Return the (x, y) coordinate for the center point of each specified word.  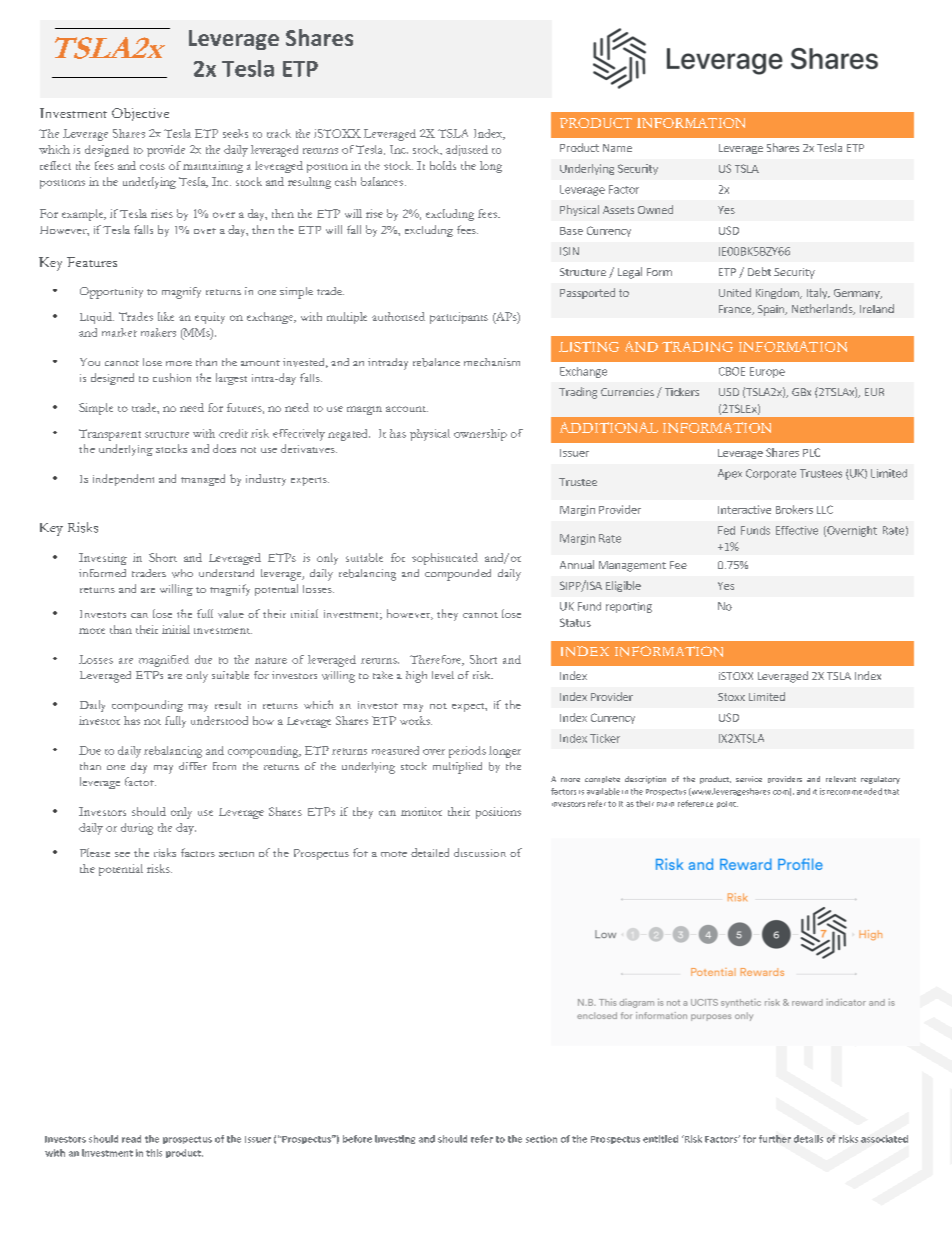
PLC (811, 452)
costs (152, 166)
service (749, 779)
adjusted (467, 150)
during (137, 829)
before (357, 1139)
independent (123, 480)
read (131, 1139)
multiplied (457, 768)
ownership (480, 435)
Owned (655, 209)
